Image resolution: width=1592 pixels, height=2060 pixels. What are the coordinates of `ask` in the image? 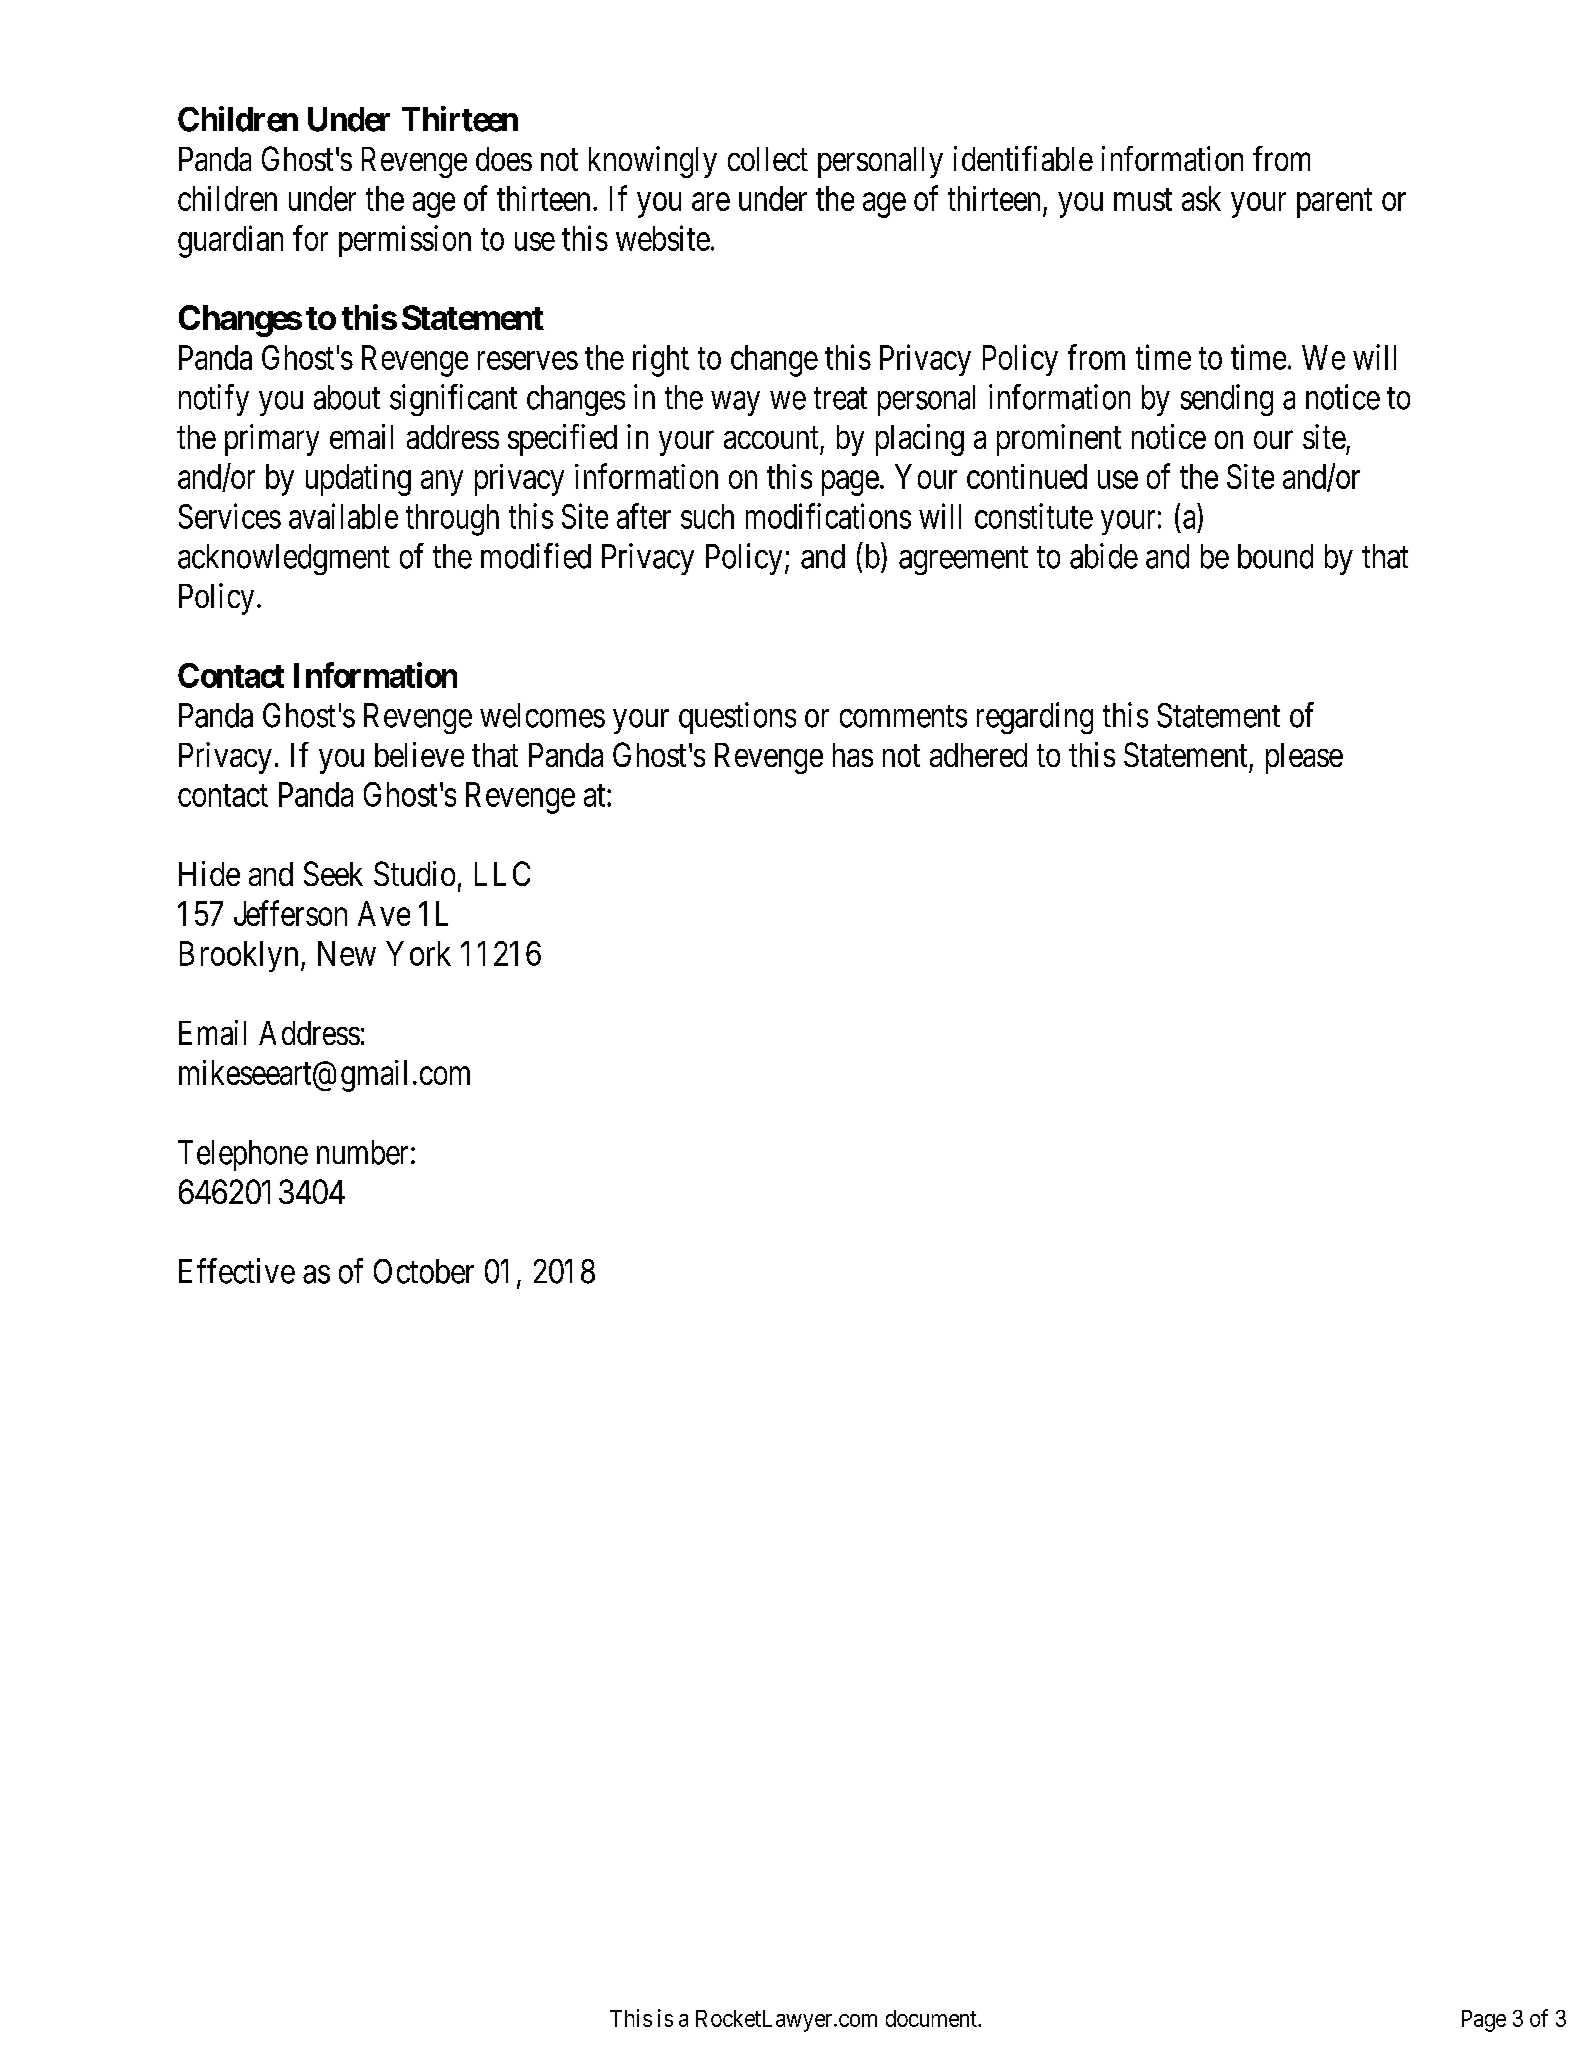 It's located at (1201, 198).
